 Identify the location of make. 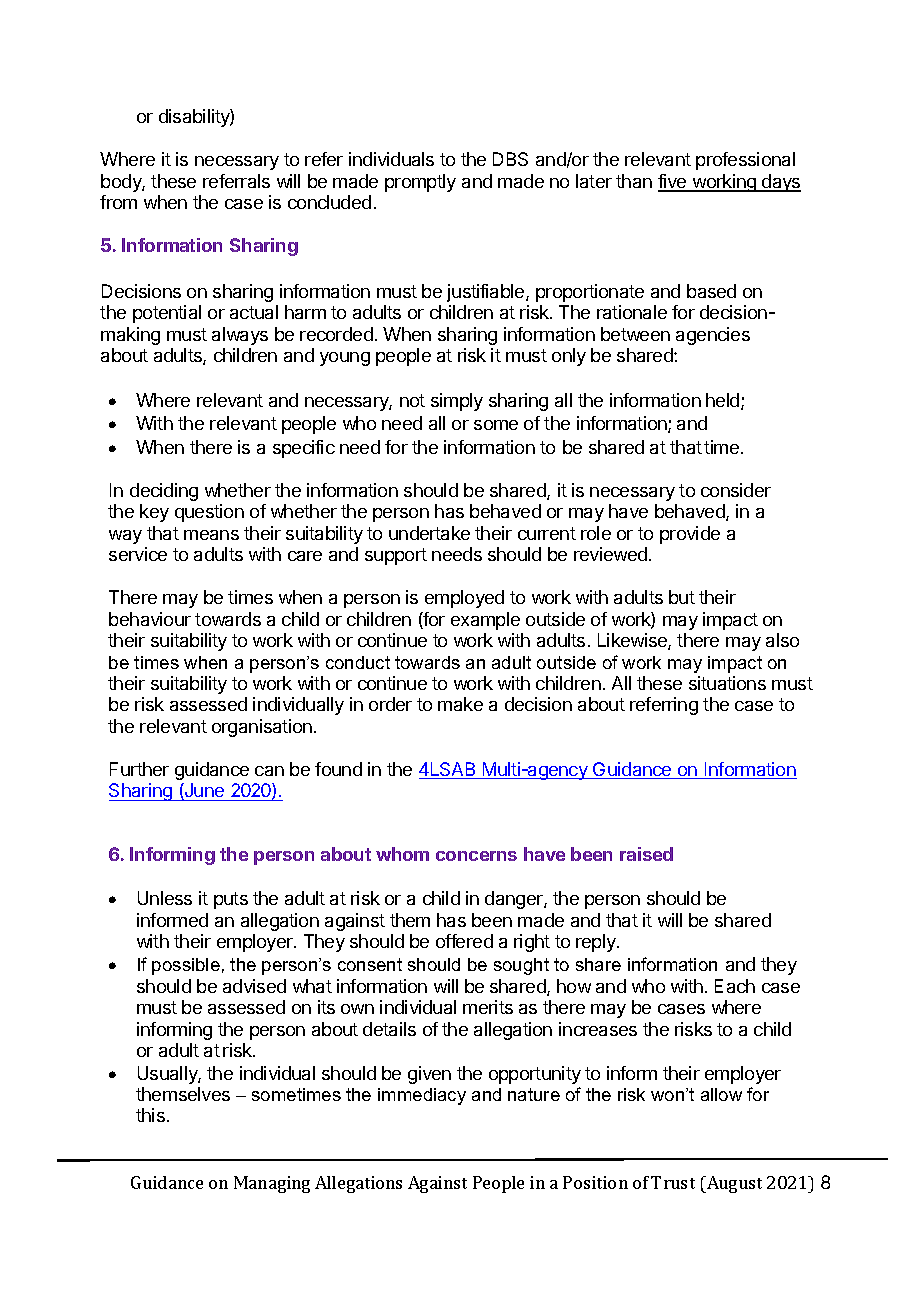
(460, 704).
